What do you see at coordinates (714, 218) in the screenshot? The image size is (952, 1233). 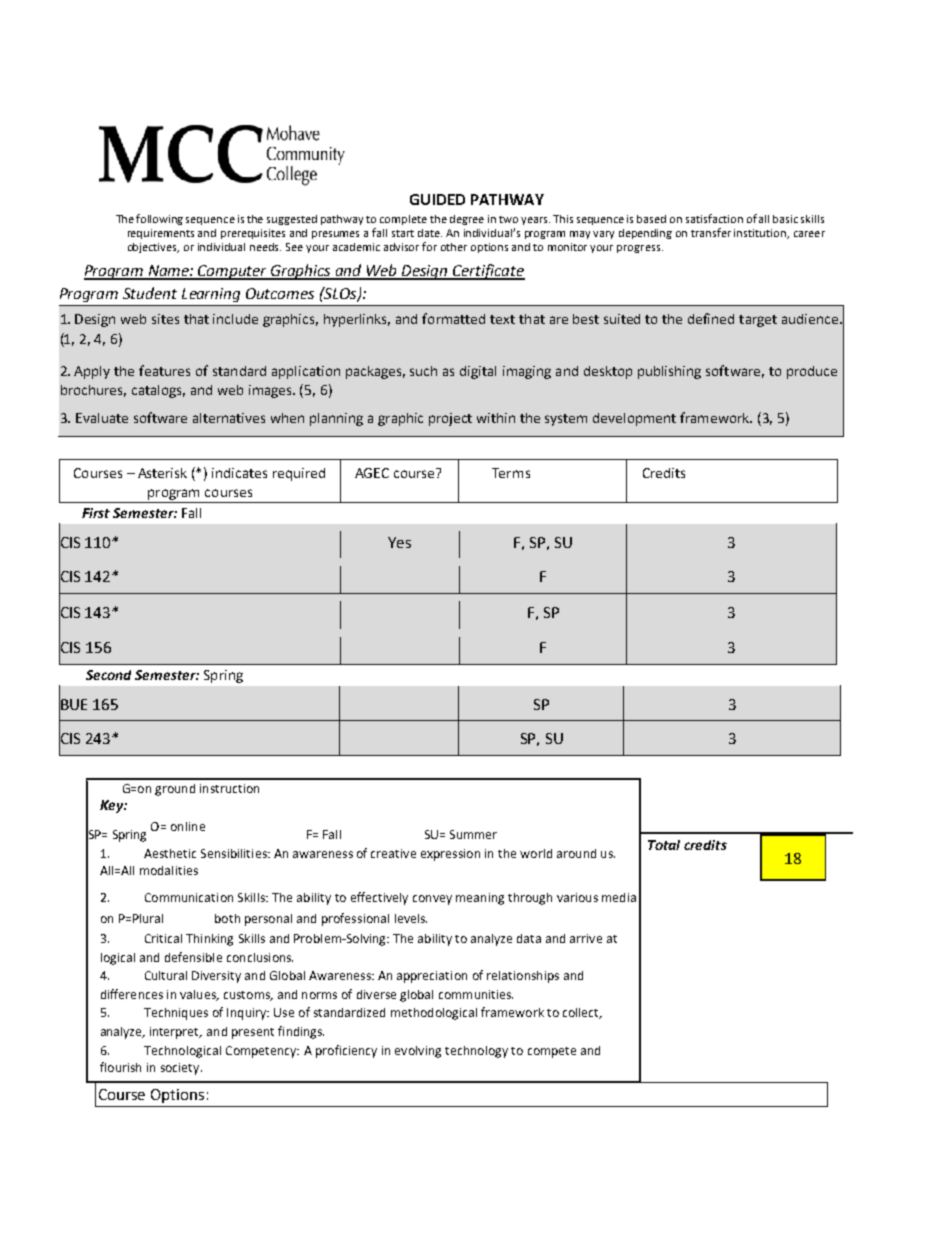 I see `satisfaction` at bounding box center [714, 218].
